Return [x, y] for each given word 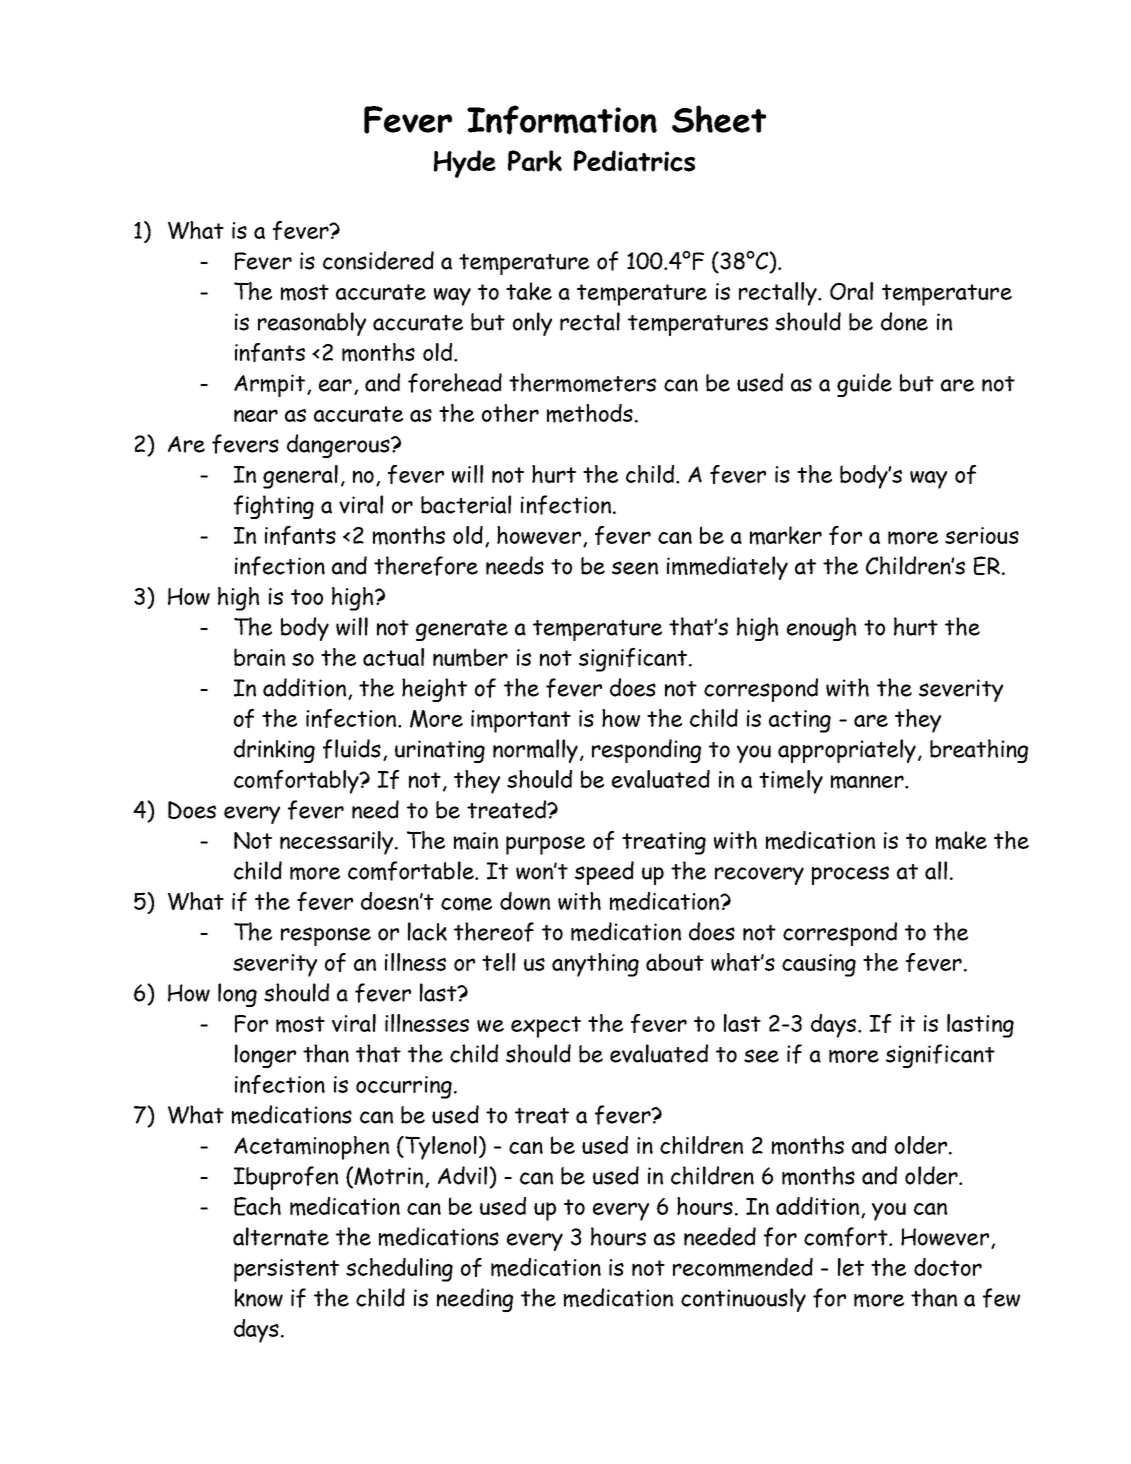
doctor [948, 1267]
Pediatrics [634, 161]
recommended [743, 1267]
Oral [851, 291]
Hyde [465, 164]
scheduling [399, 1270]
